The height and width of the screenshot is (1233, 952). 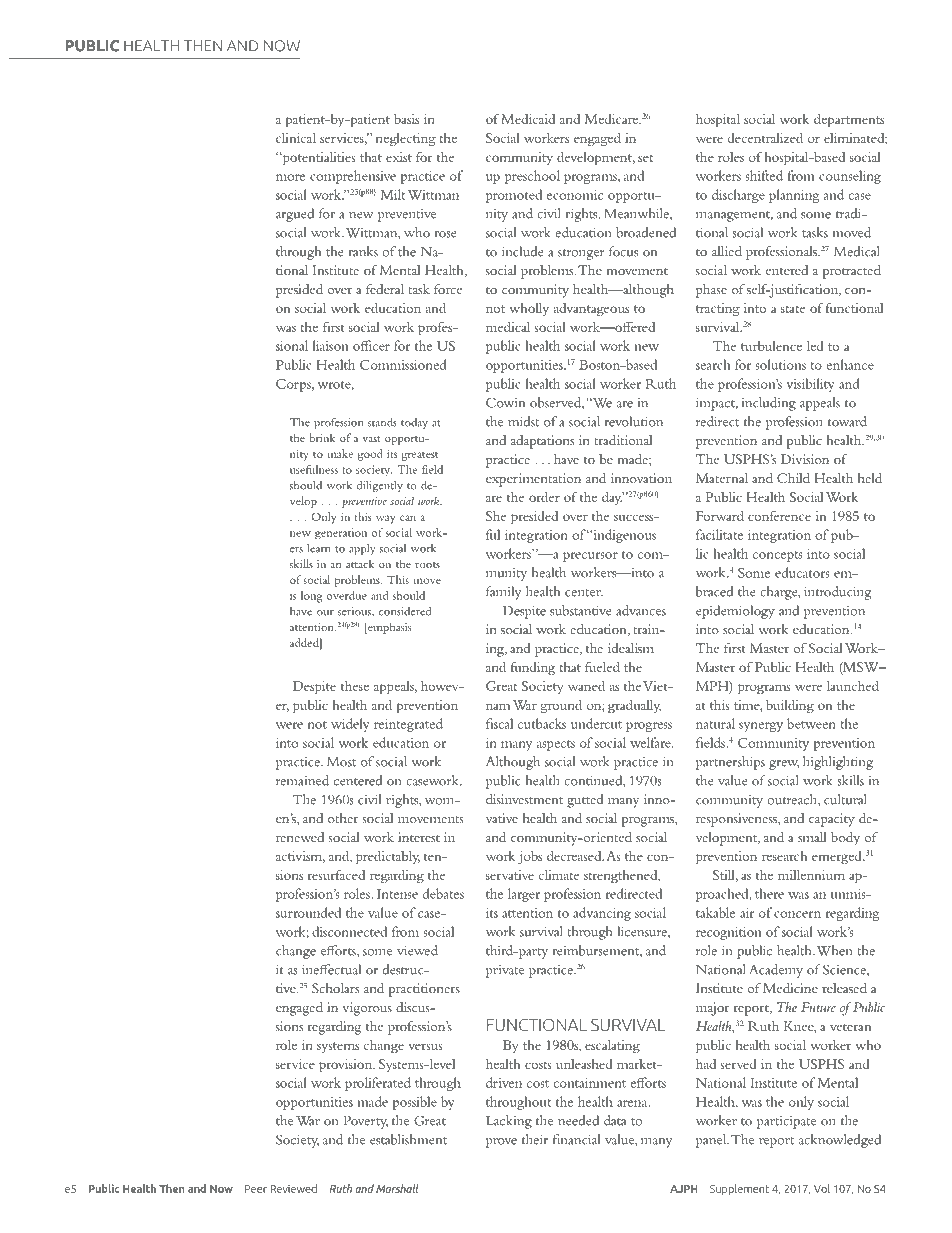 What do you see at coordinates (296, 138) in the screenshot?
I see `clinical` at bounding box center [296, 138].
